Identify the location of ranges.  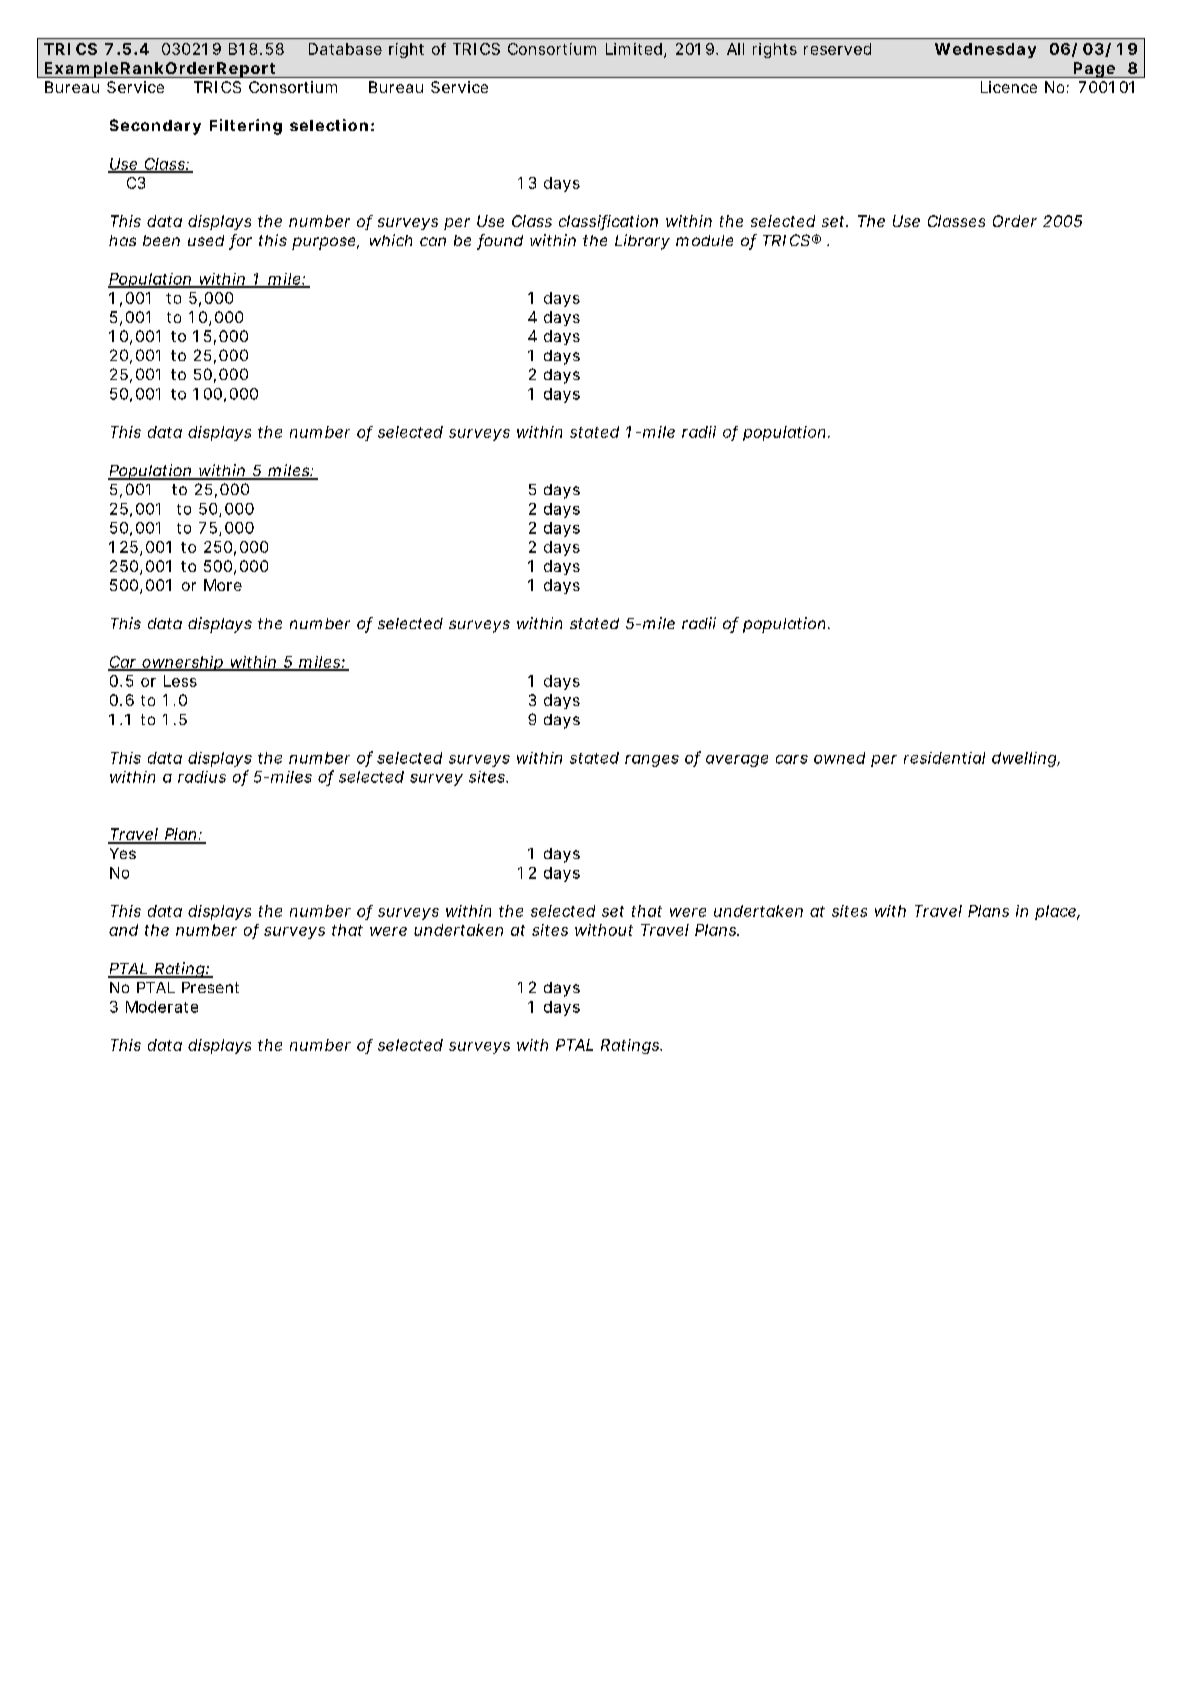
(652, 761).
